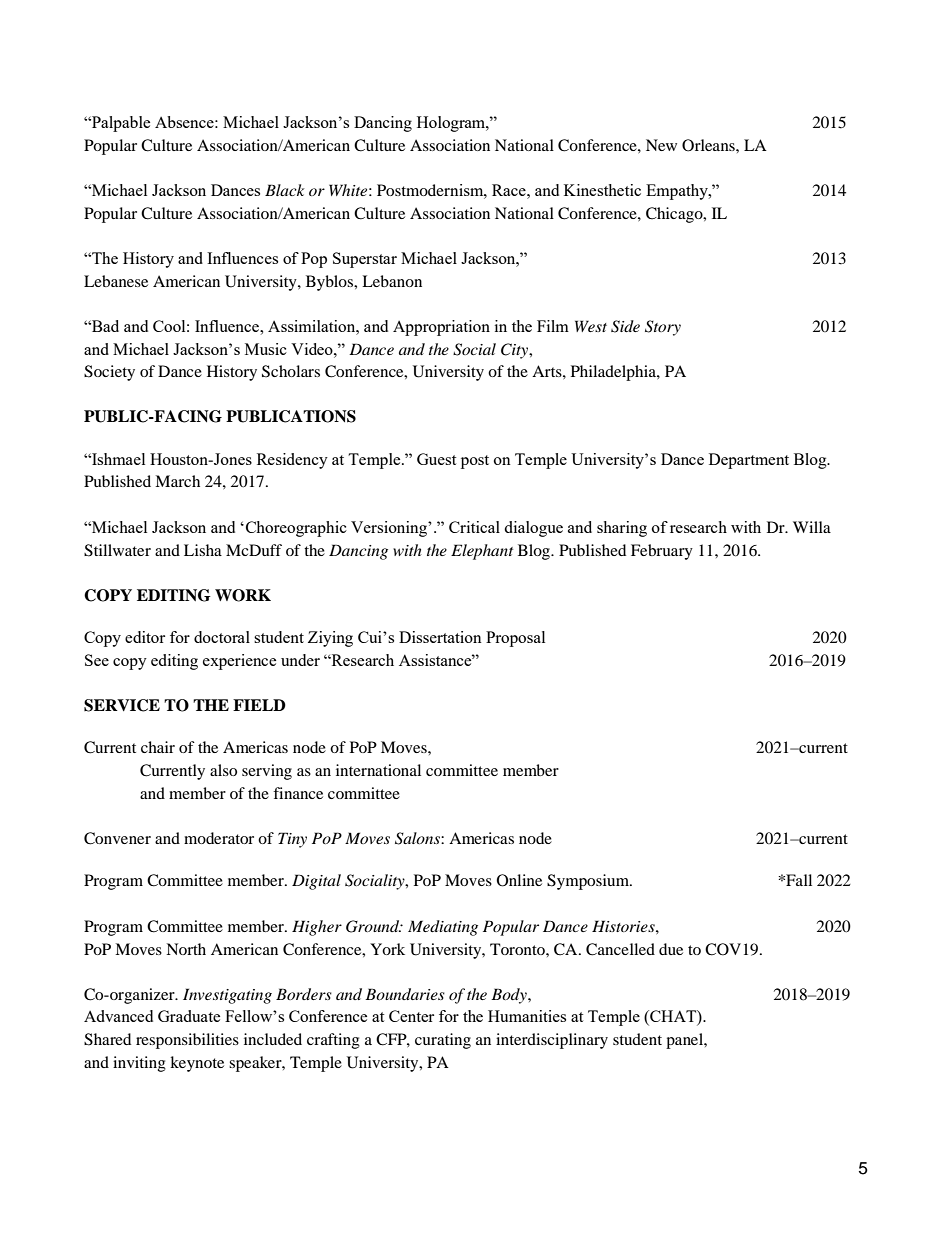 The image size is (952, 1233). What do you see at coordinates (120, 124) in the screenshot?
I see `Palpable` at bounding box center [120, 124].
